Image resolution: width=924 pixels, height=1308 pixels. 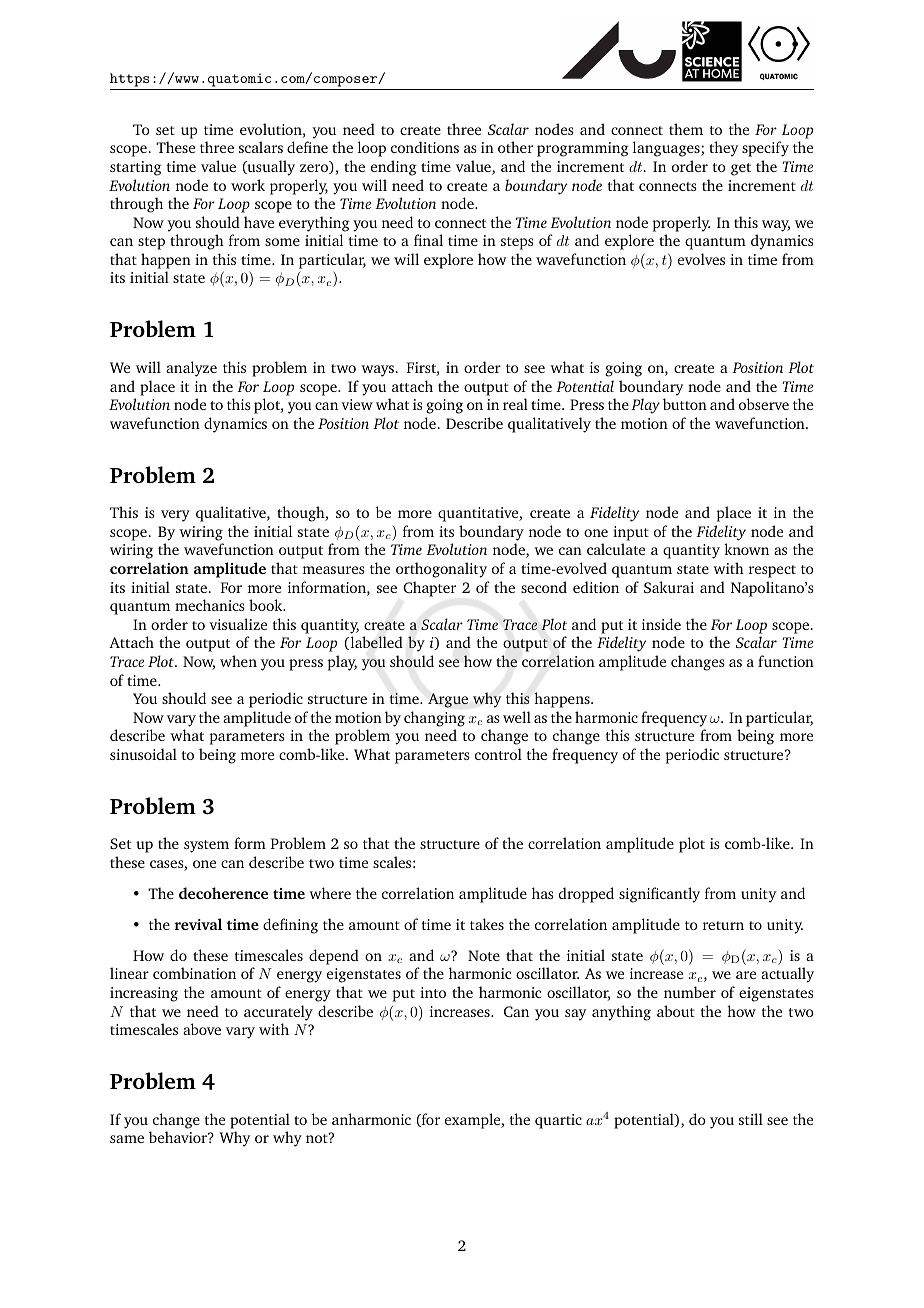 What do you see at coordinates (515, 404) in the document?
I see `real` at bounding box center [515, 404].
